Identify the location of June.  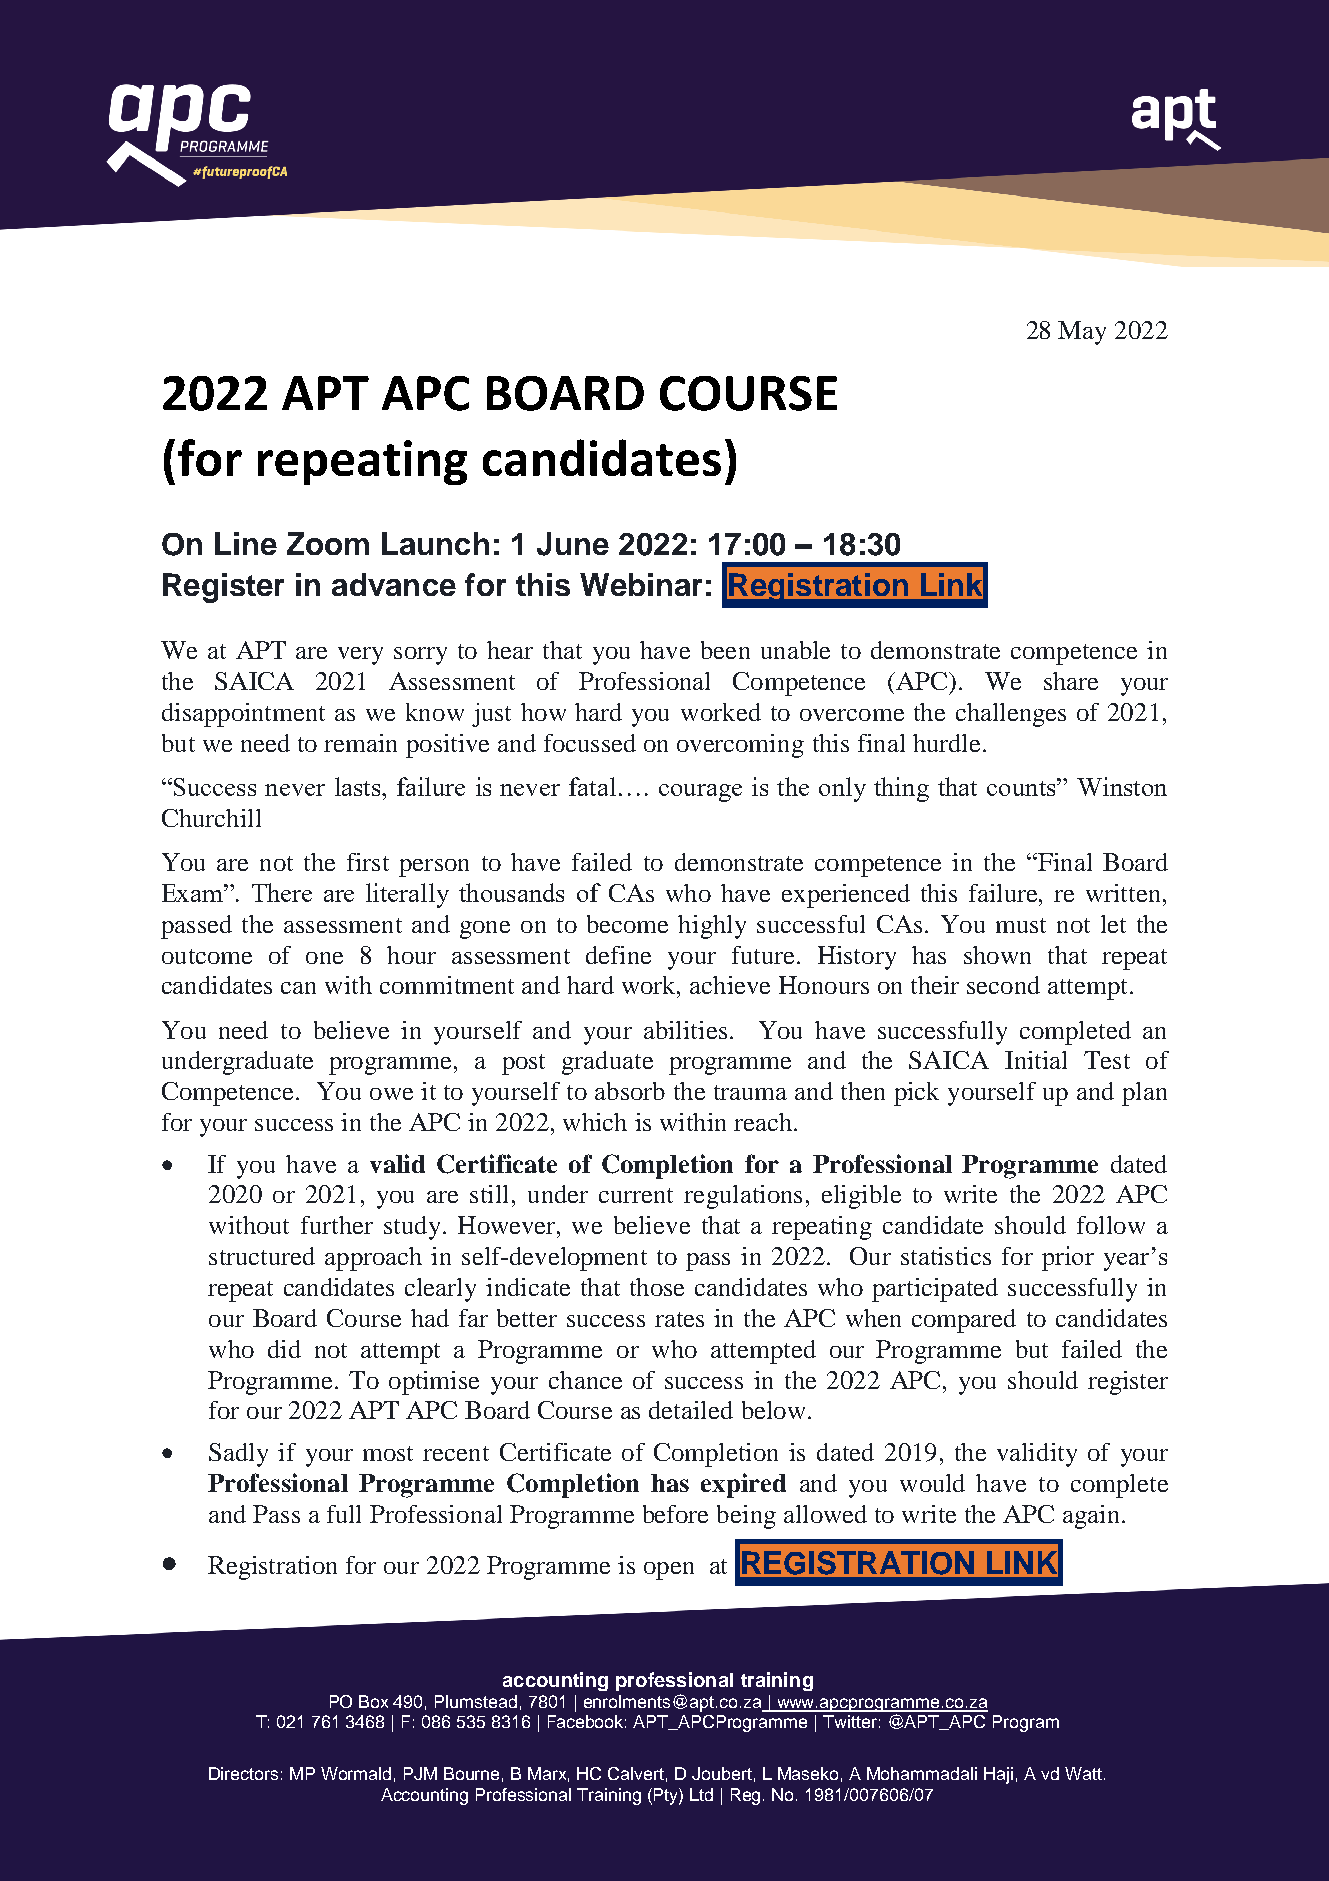
(573, 544).
